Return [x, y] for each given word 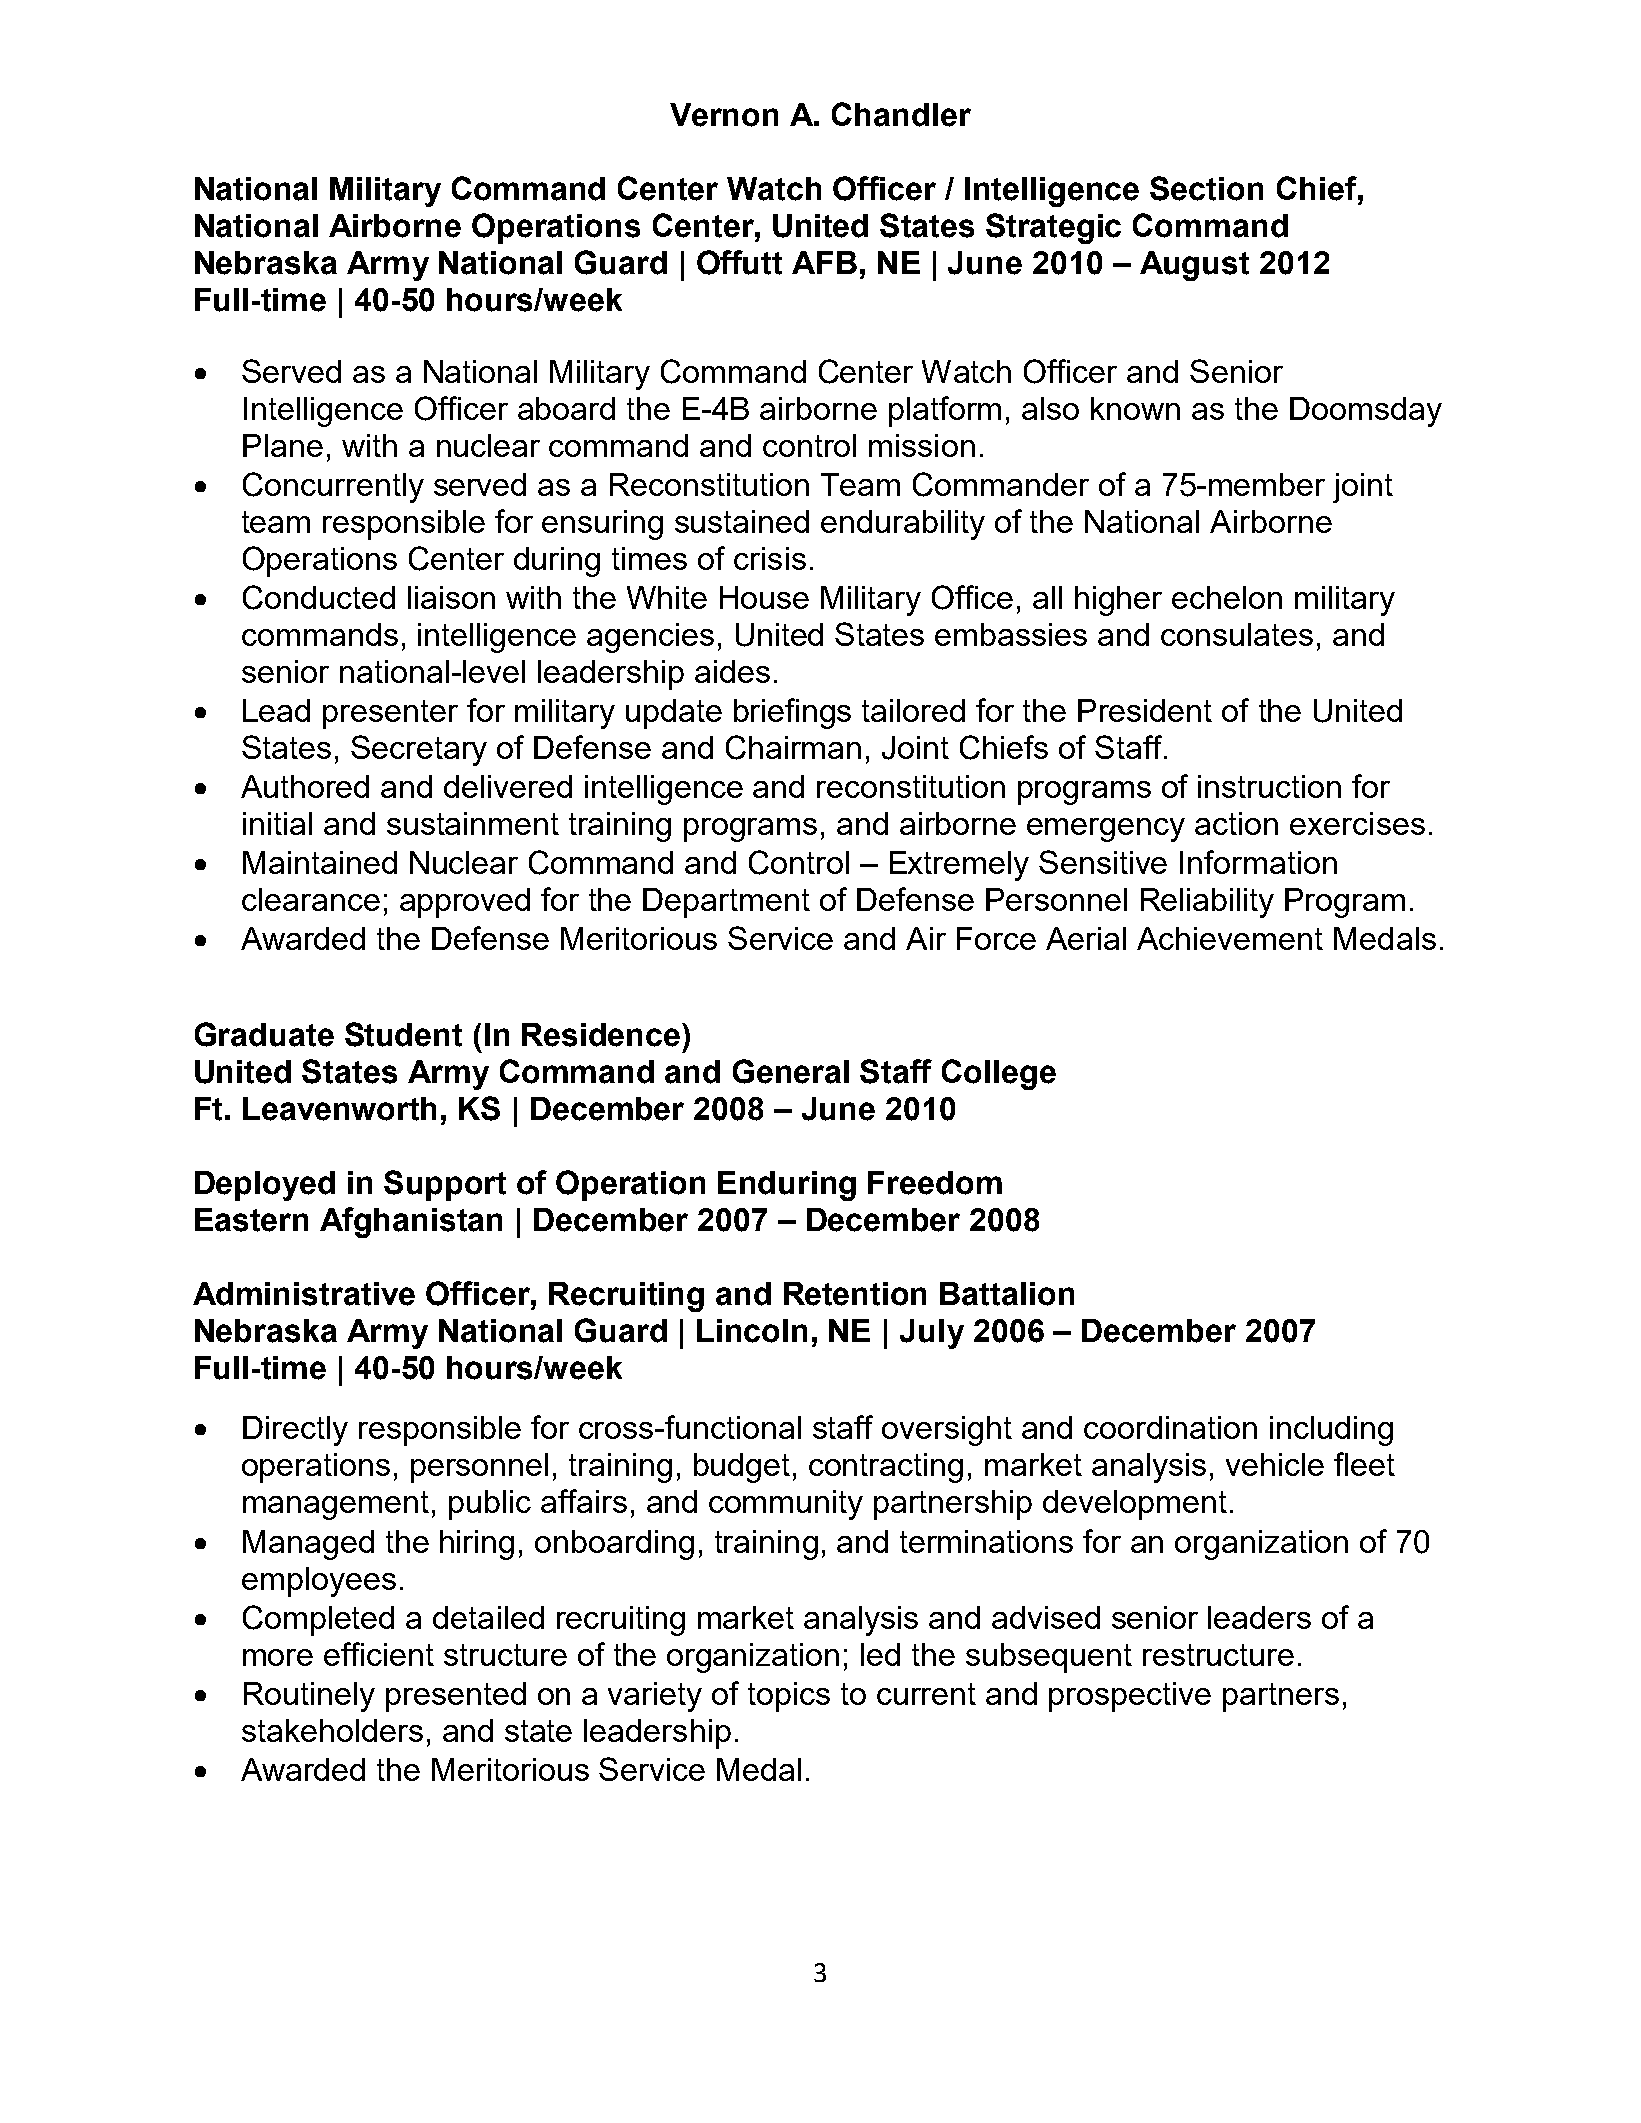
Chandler [901, 114]
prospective [1130, 1697]
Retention [855, 1294]
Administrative [304, 1294]
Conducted [319, 597]
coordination [1170, 1427]
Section [1206, 188]
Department [726, 903]
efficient [379, 1654]
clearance [311, 899]
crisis [770, 558]
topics [789, 1697]
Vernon [724, 115]
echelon [1227, 597]
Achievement [1230, 938]
